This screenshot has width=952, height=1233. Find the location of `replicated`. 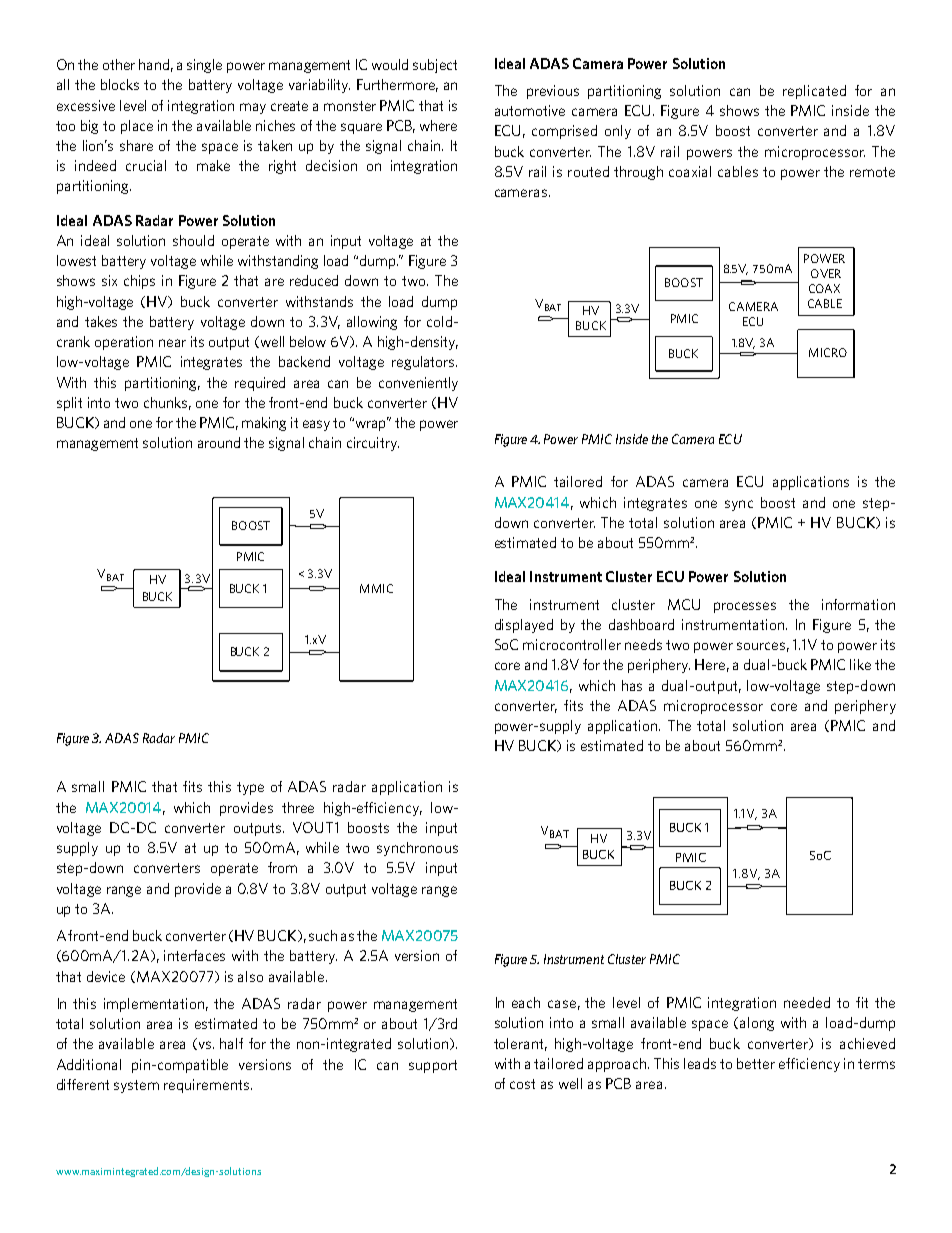

replicated is located at coordinates (814, 92).
